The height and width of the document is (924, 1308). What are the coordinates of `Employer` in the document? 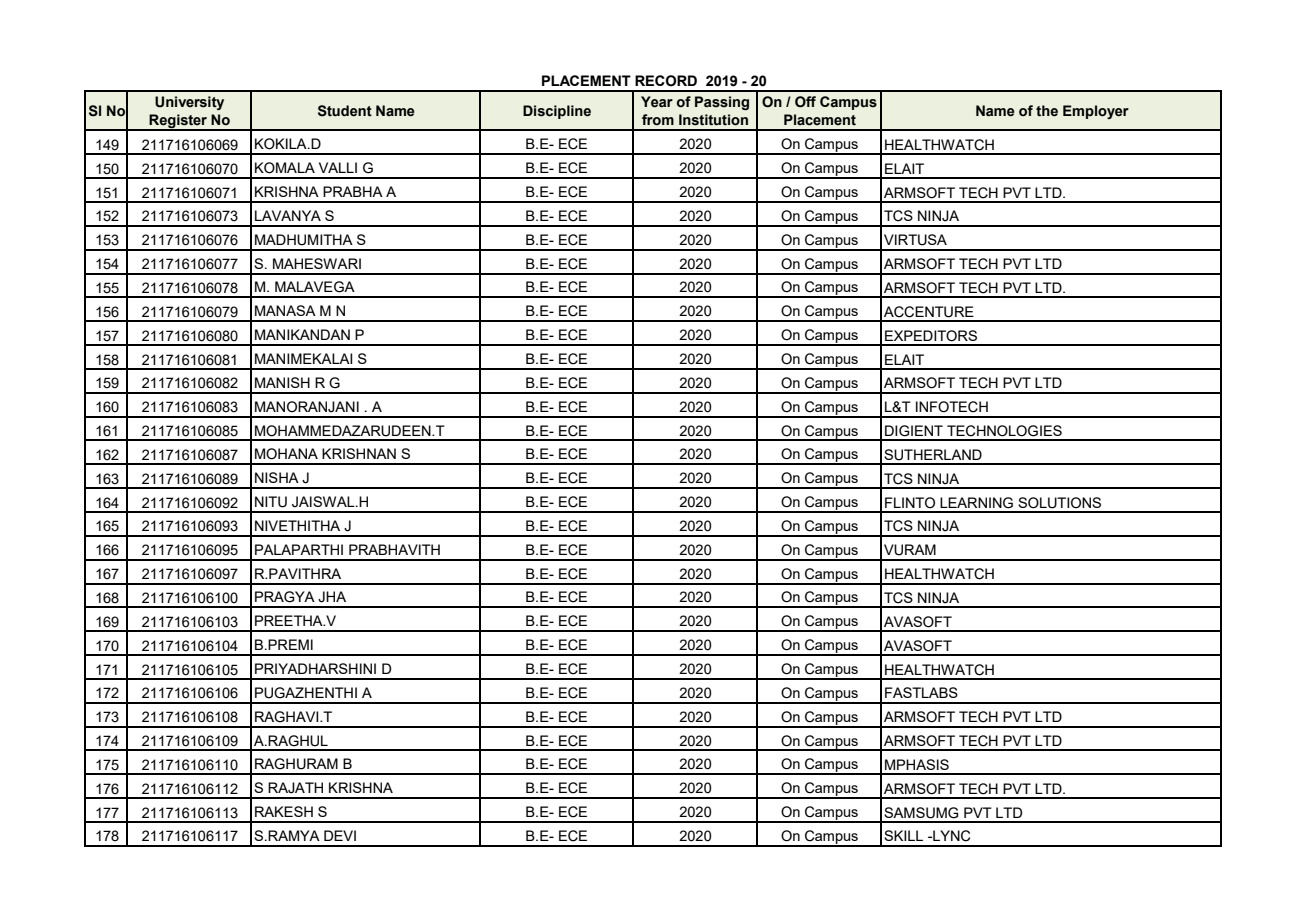 It's located at (1096, 112).
